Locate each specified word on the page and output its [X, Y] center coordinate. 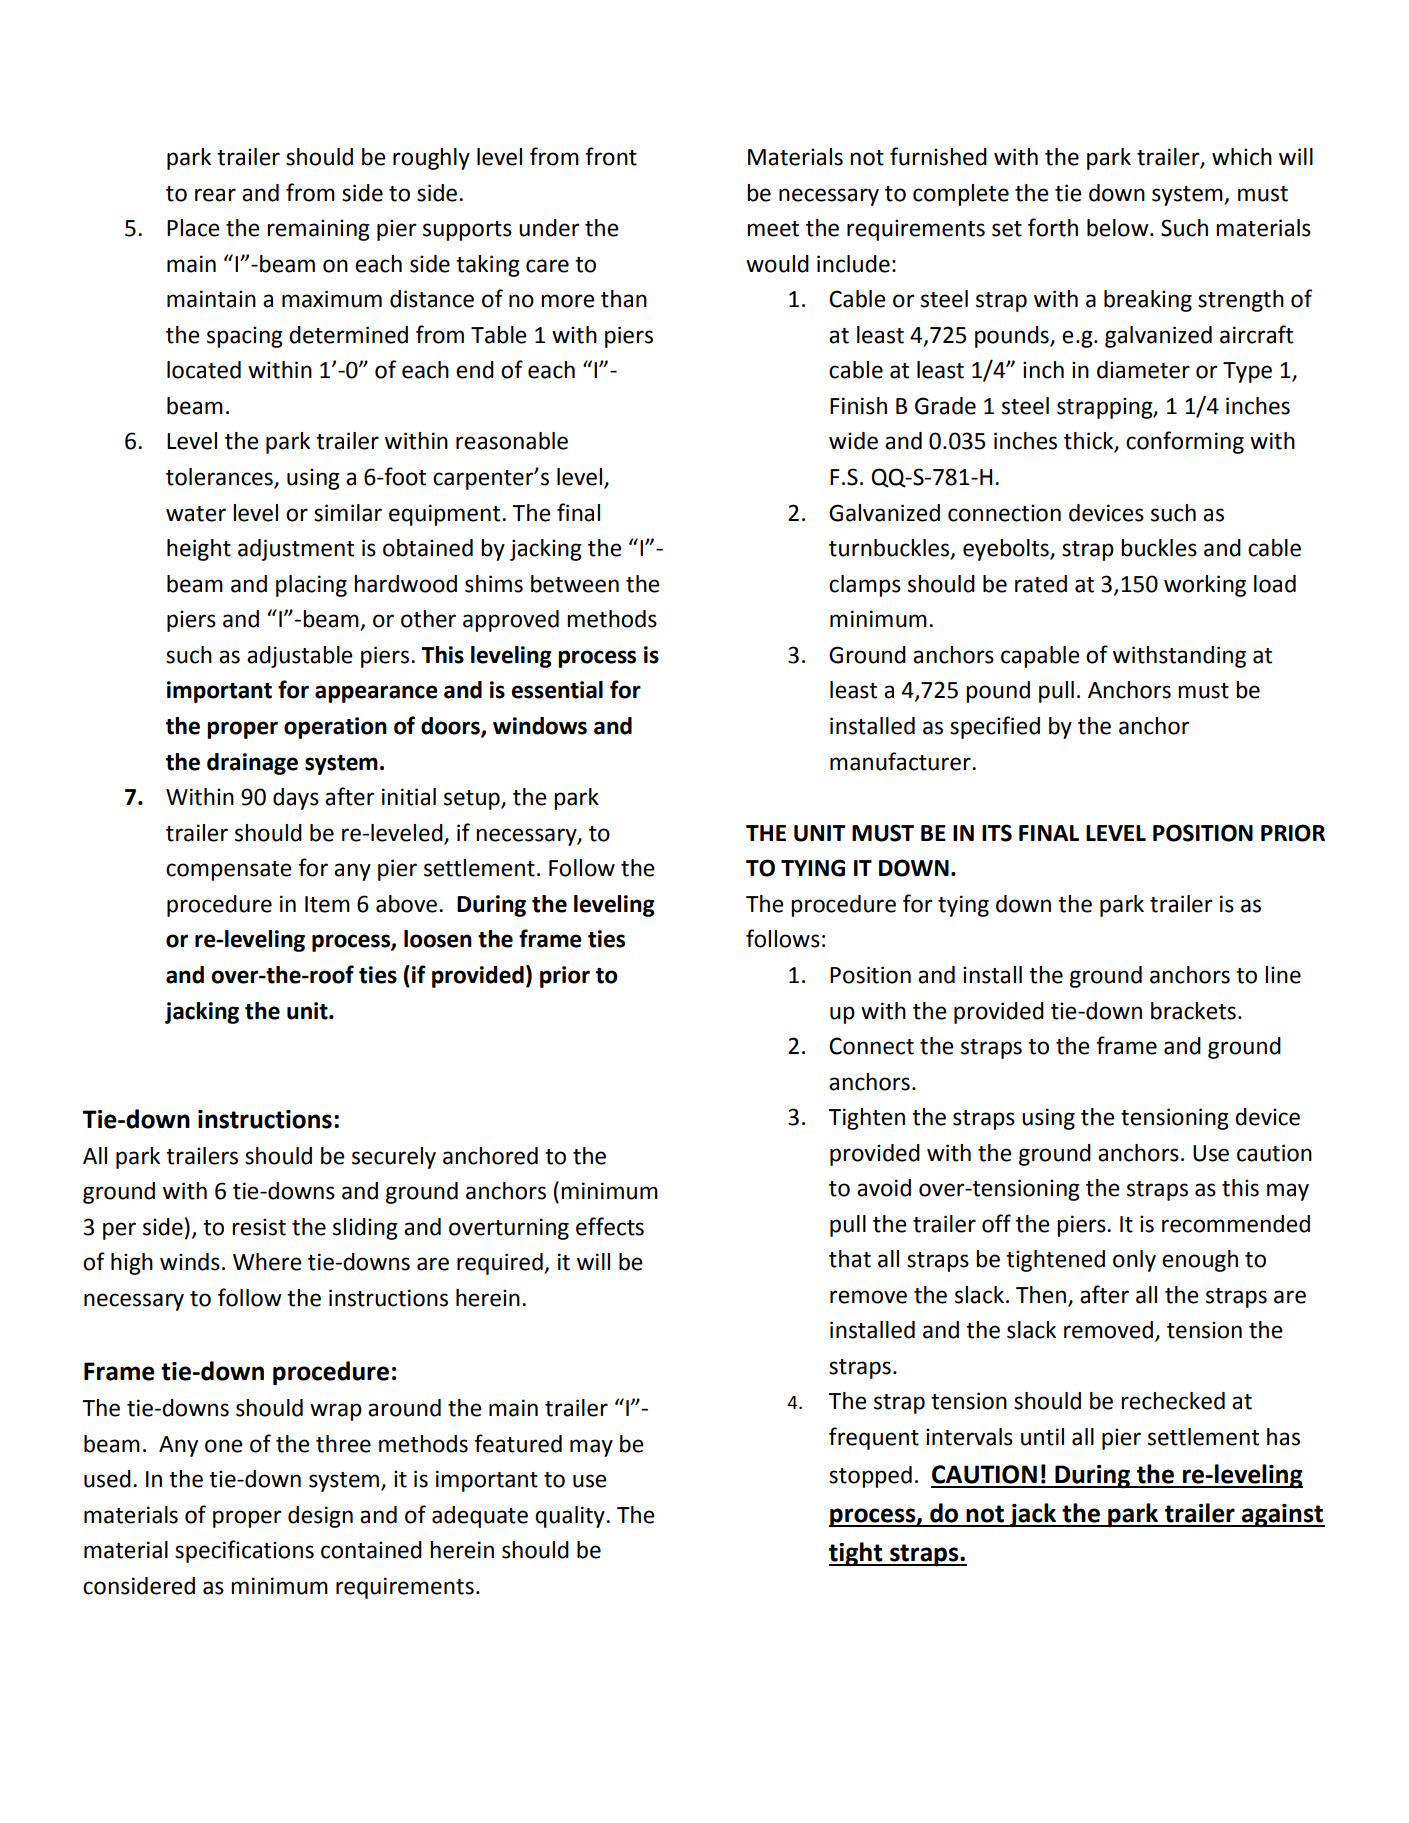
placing [311, 586]
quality [571, 1517]
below [1119, 228]
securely [394, 1158]
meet [773, 229]
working [1205, 586]
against [1282, 1516]
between [575, 584]
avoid [884, 1188]
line [1283, 975]
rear [215, 195]
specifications [244, 1551]
